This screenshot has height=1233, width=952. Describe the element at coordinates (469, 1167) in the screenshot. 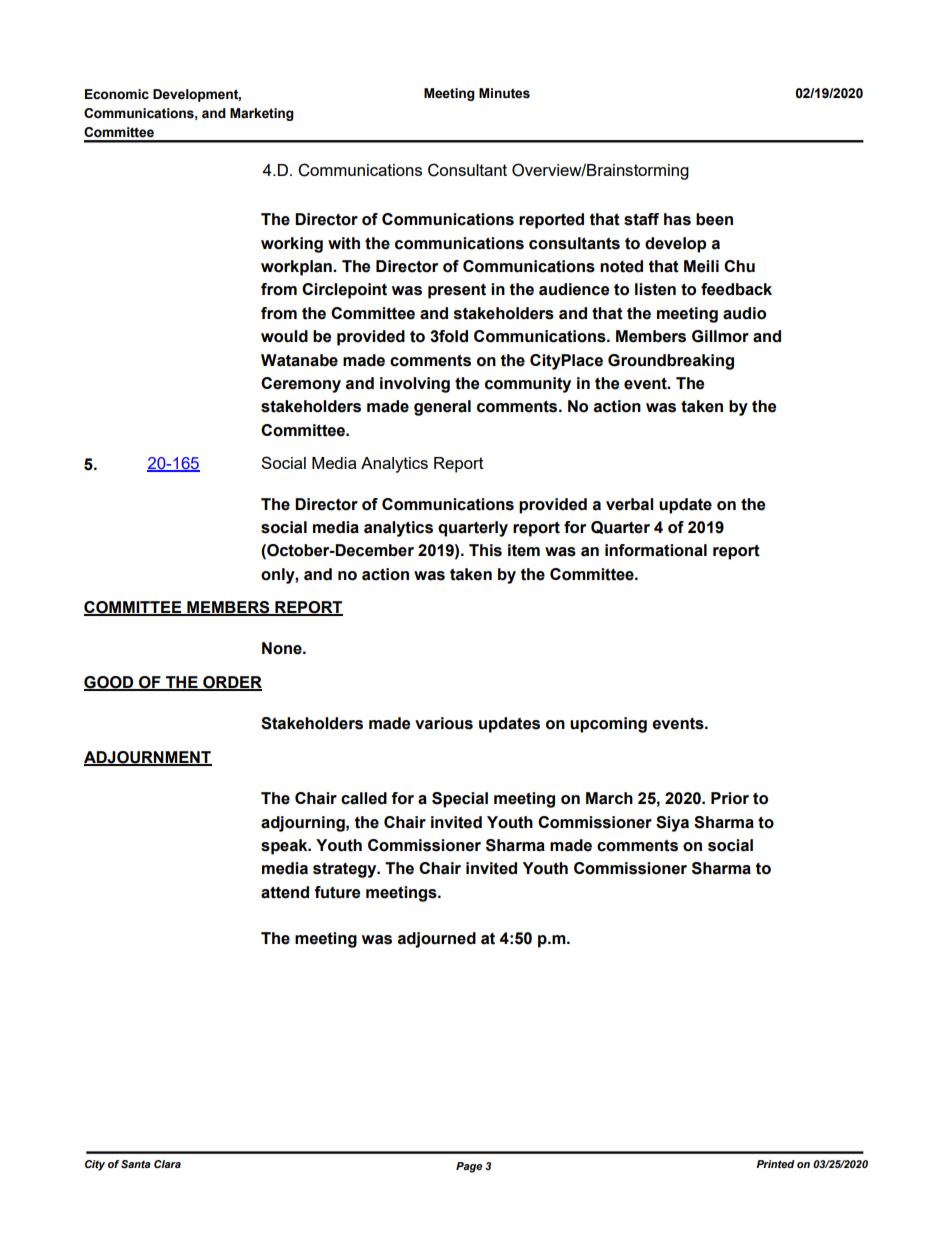

I see `Page` at that location.
